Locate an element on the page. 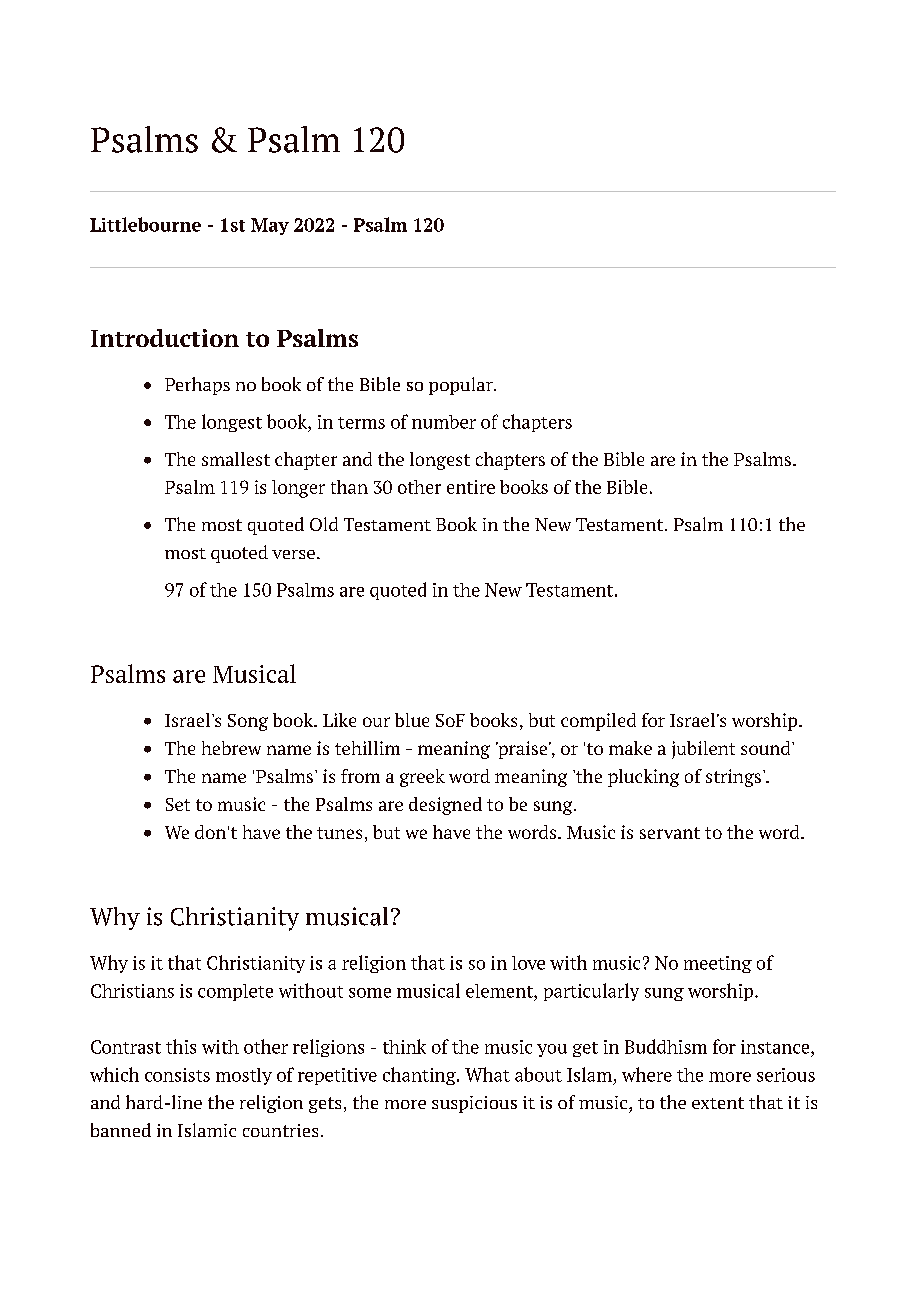  number is located at coordinates (444, 422).
